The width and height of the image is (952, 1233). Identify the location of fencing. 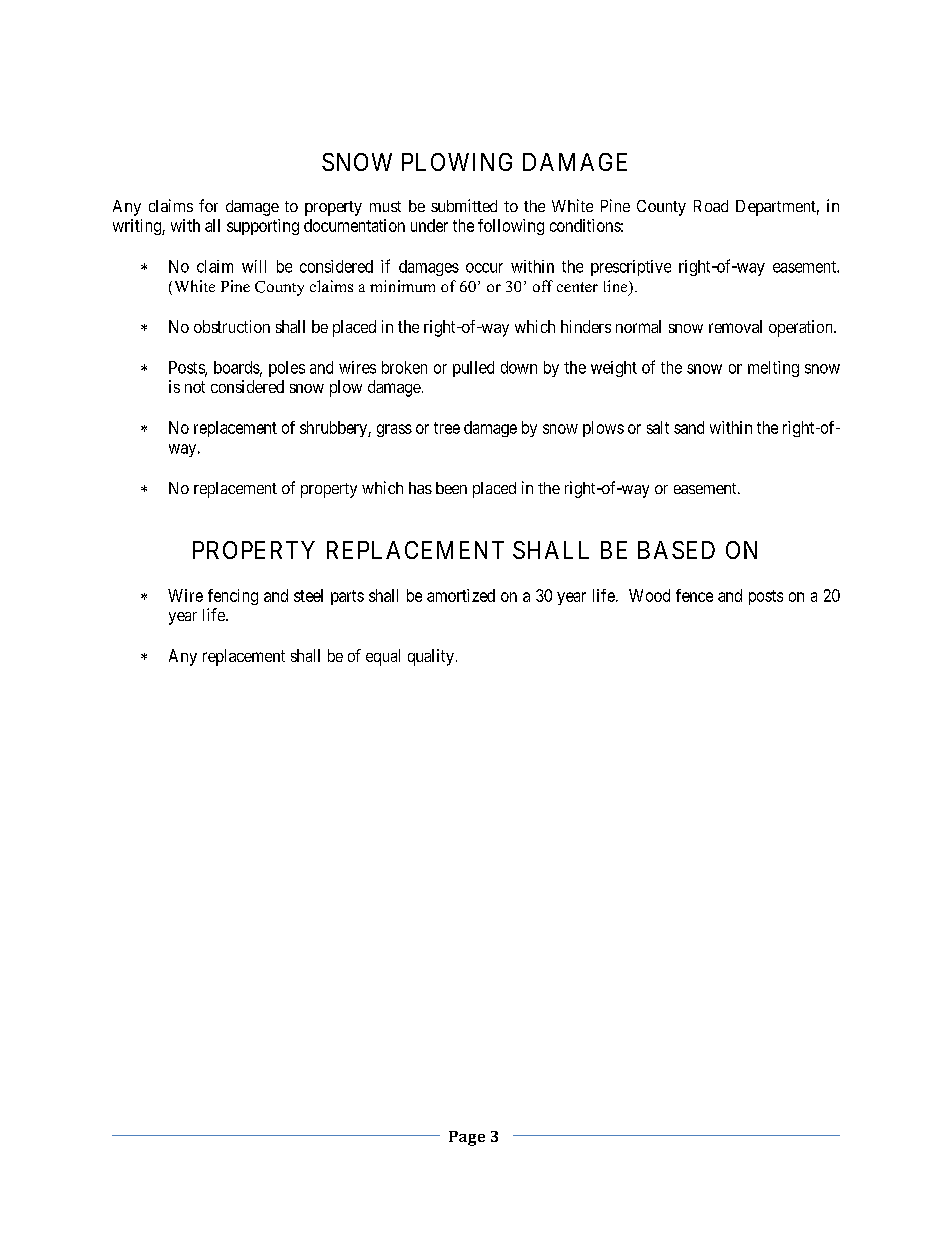
(233, 597).
